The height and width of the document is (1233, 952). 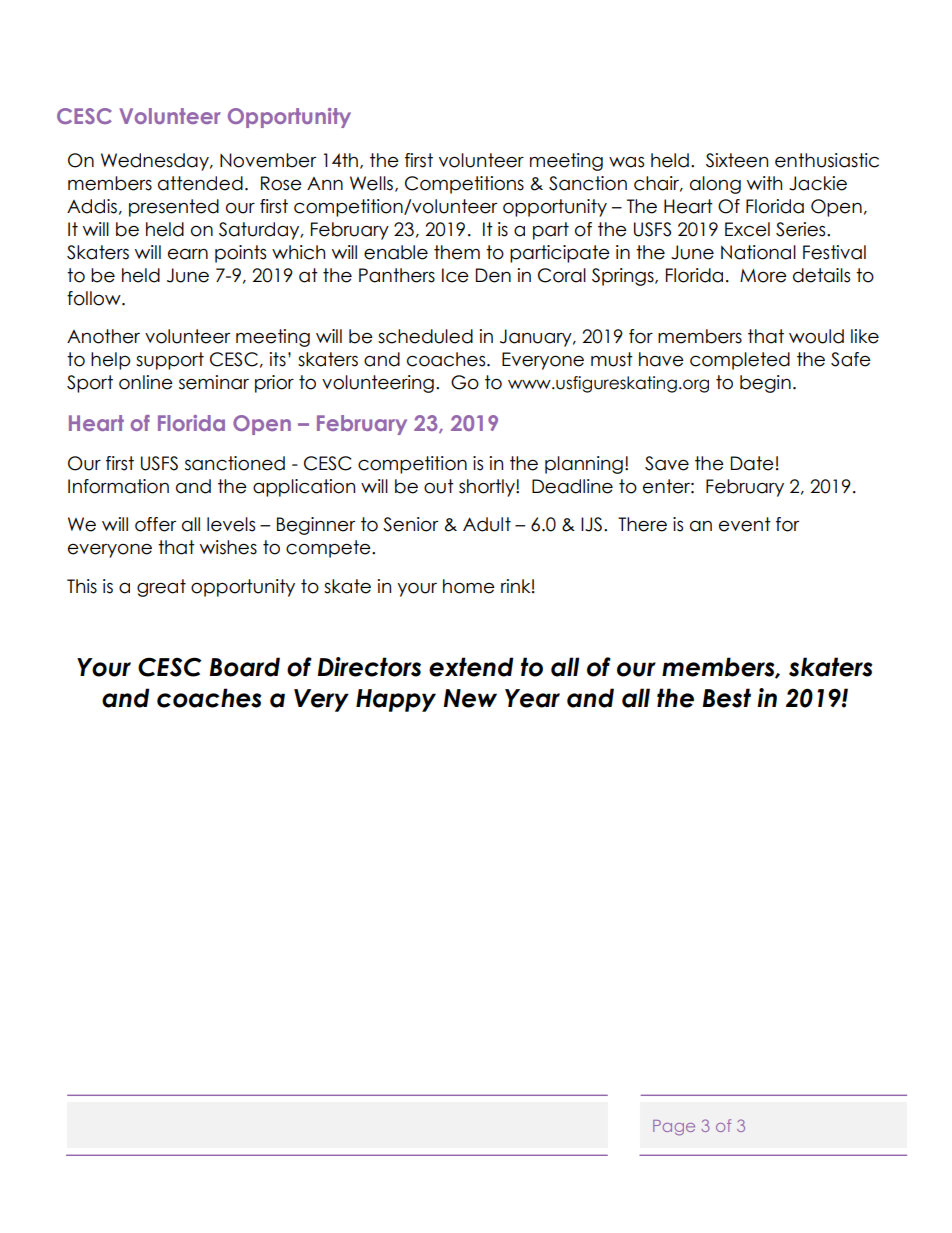 What do you see at coordinates (764, 183) in the document?
I see `with` at bounding box center [764, 183].
